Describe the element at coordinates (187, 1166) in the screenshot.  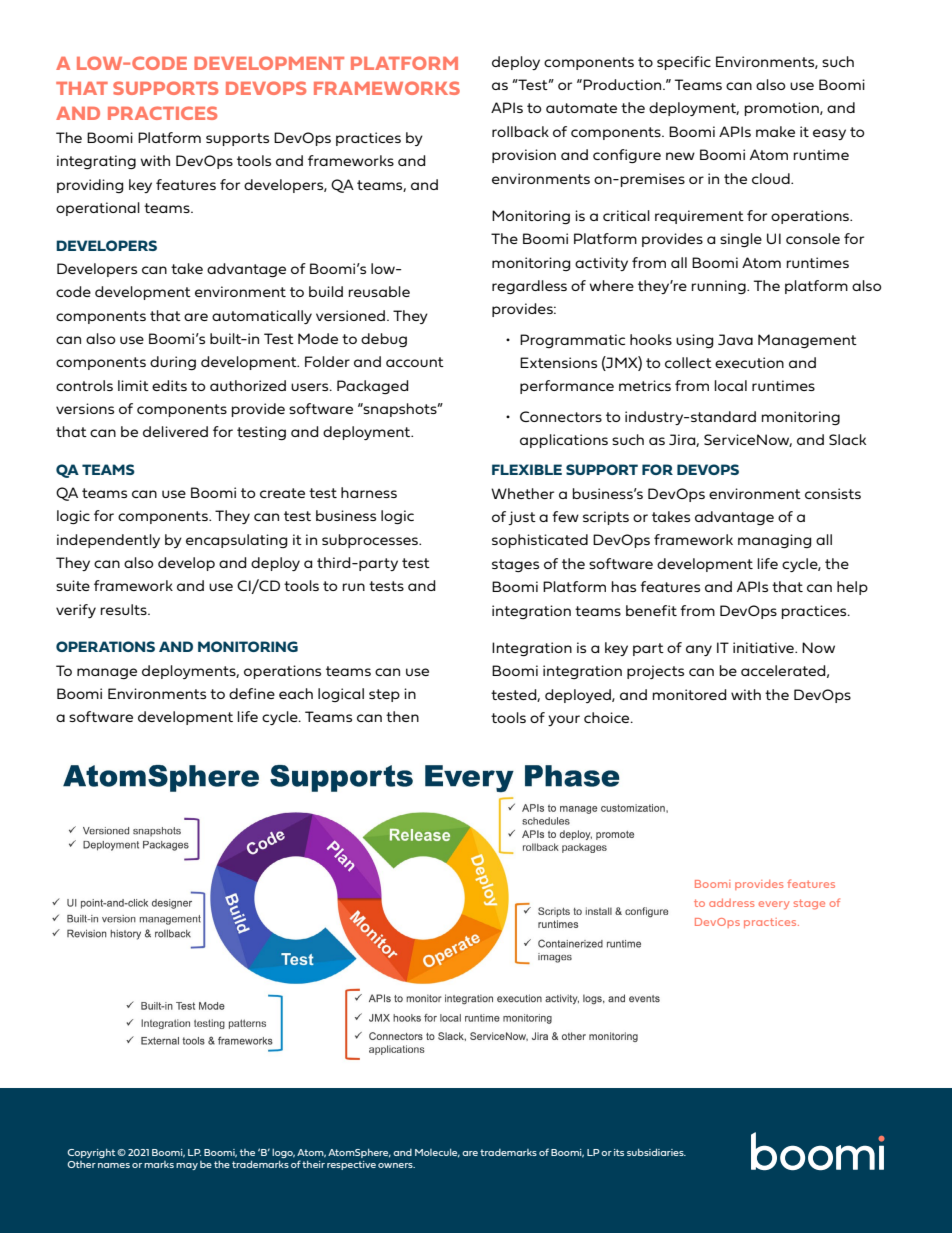
I see `may` at that location.
